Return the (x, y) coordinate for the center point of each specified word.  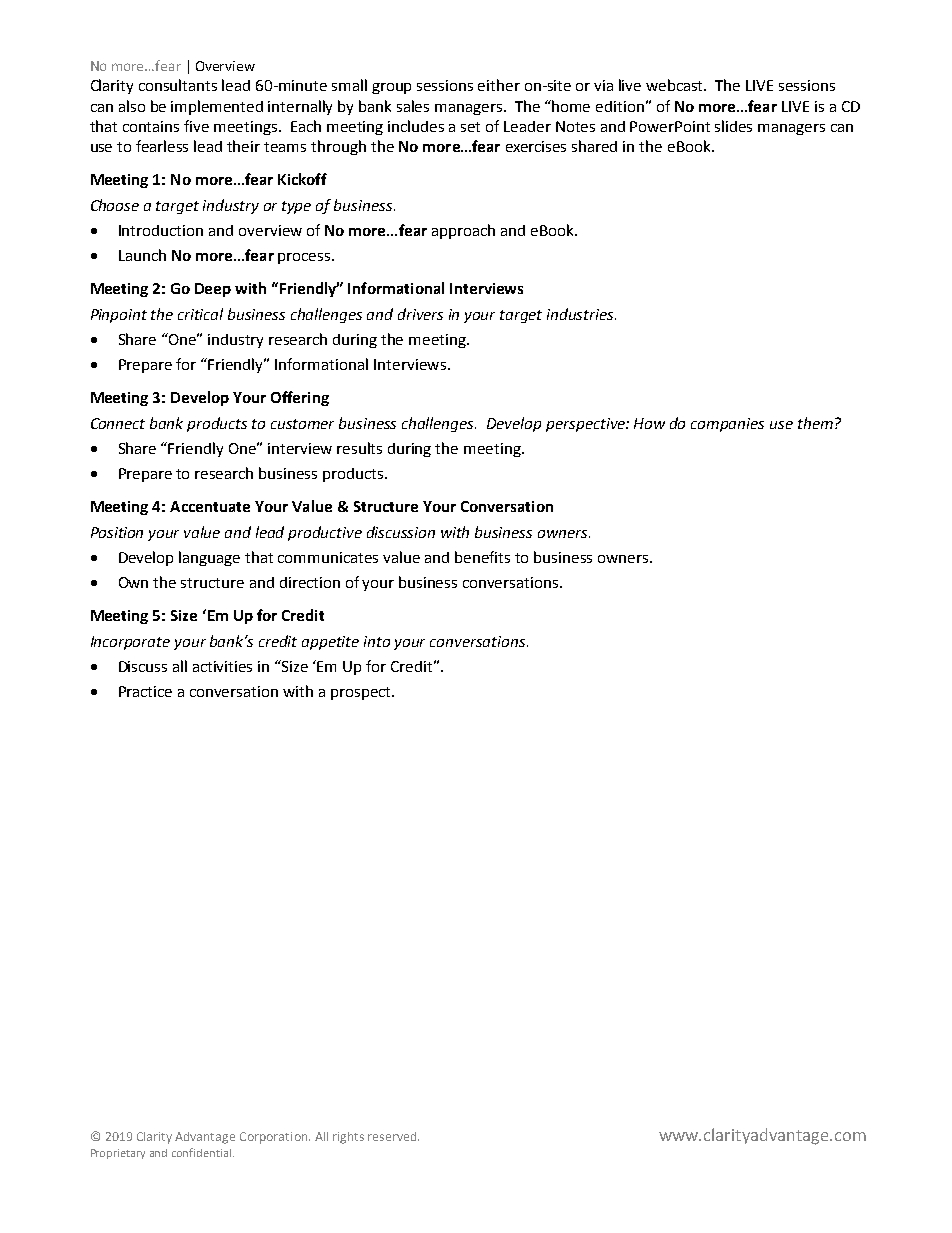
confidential (201, 1152)
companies (727, 425)
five (196, 126)
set (470, 127)
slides (733, 126)
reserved (393, 1136)
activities (222, 666)
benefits (482, 557)
